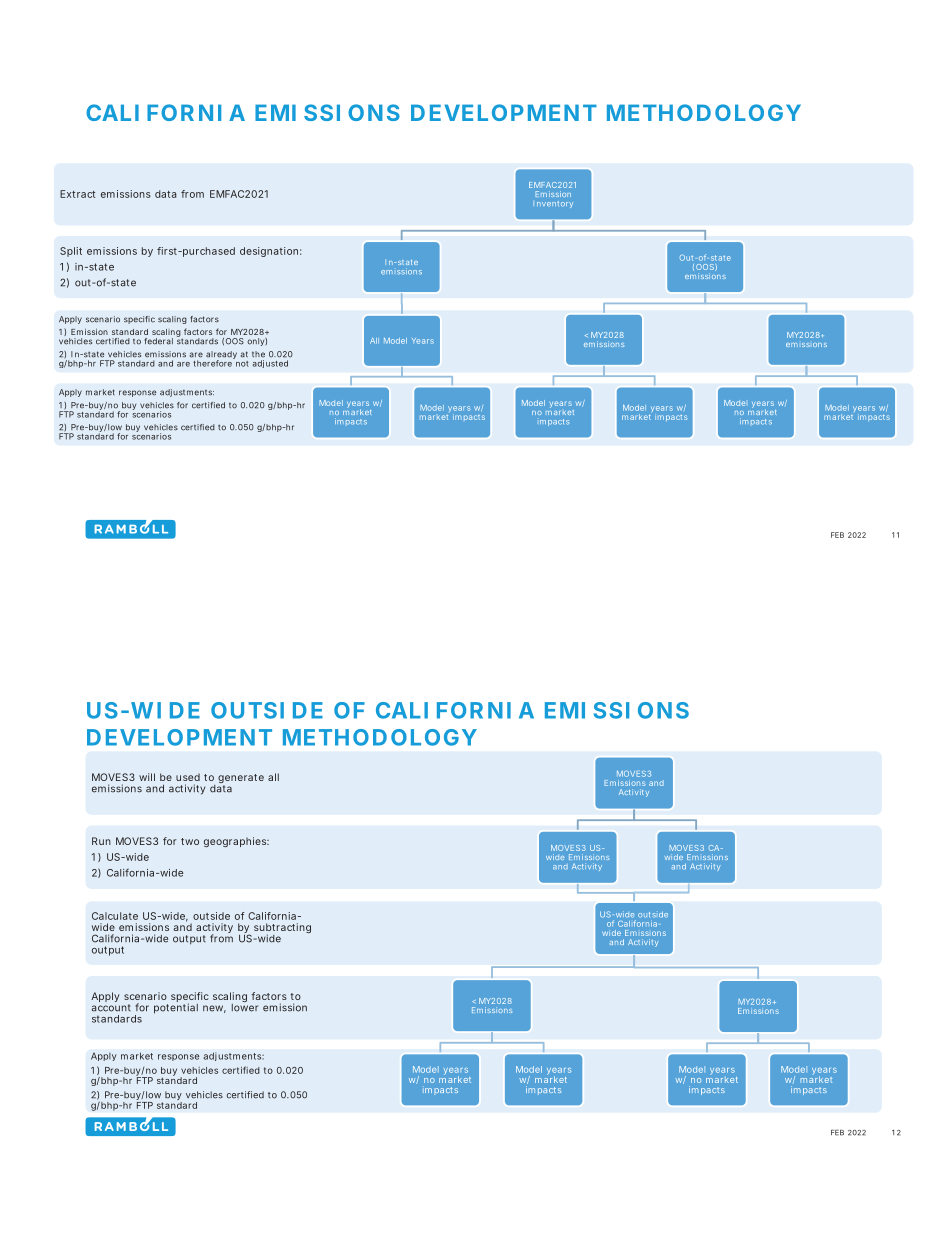  What do you see at coordinates (241, 362) in the page?
I see `not` at bounding box center [241, 362].
